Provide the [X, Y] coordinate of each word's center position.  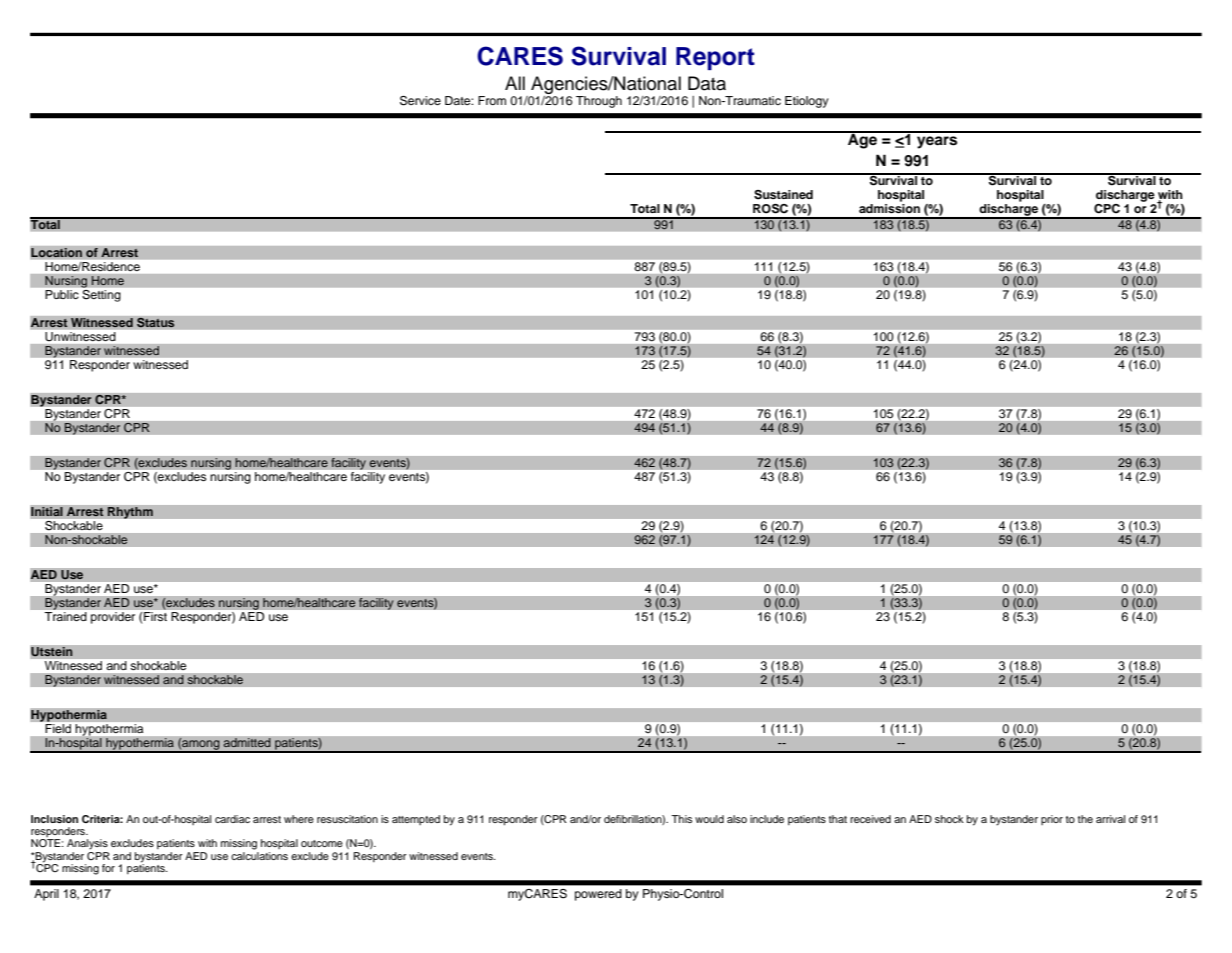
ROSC [770, 209]
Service [420, 101]
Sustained [783, 195]
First [155, 616]
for [108, 868]
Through [599, 102]
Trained [65, 616]
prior [1052, 820]
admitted [247, 743]
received [870, 819]
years [937, 142]
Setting [101, 294]
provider [113, 618]
